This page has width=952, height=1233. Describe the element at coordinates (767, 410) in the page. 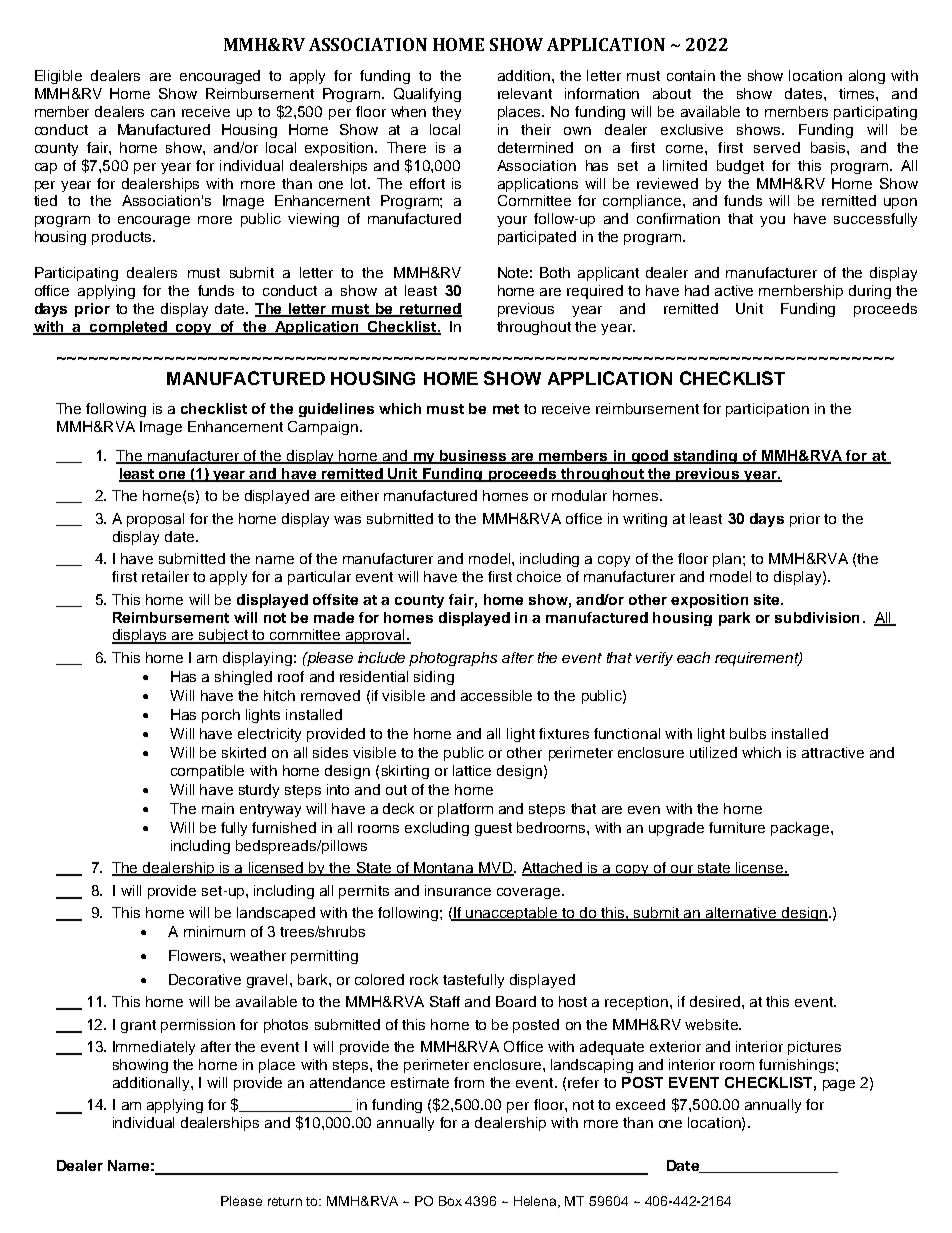

I see `participation` at that location.
